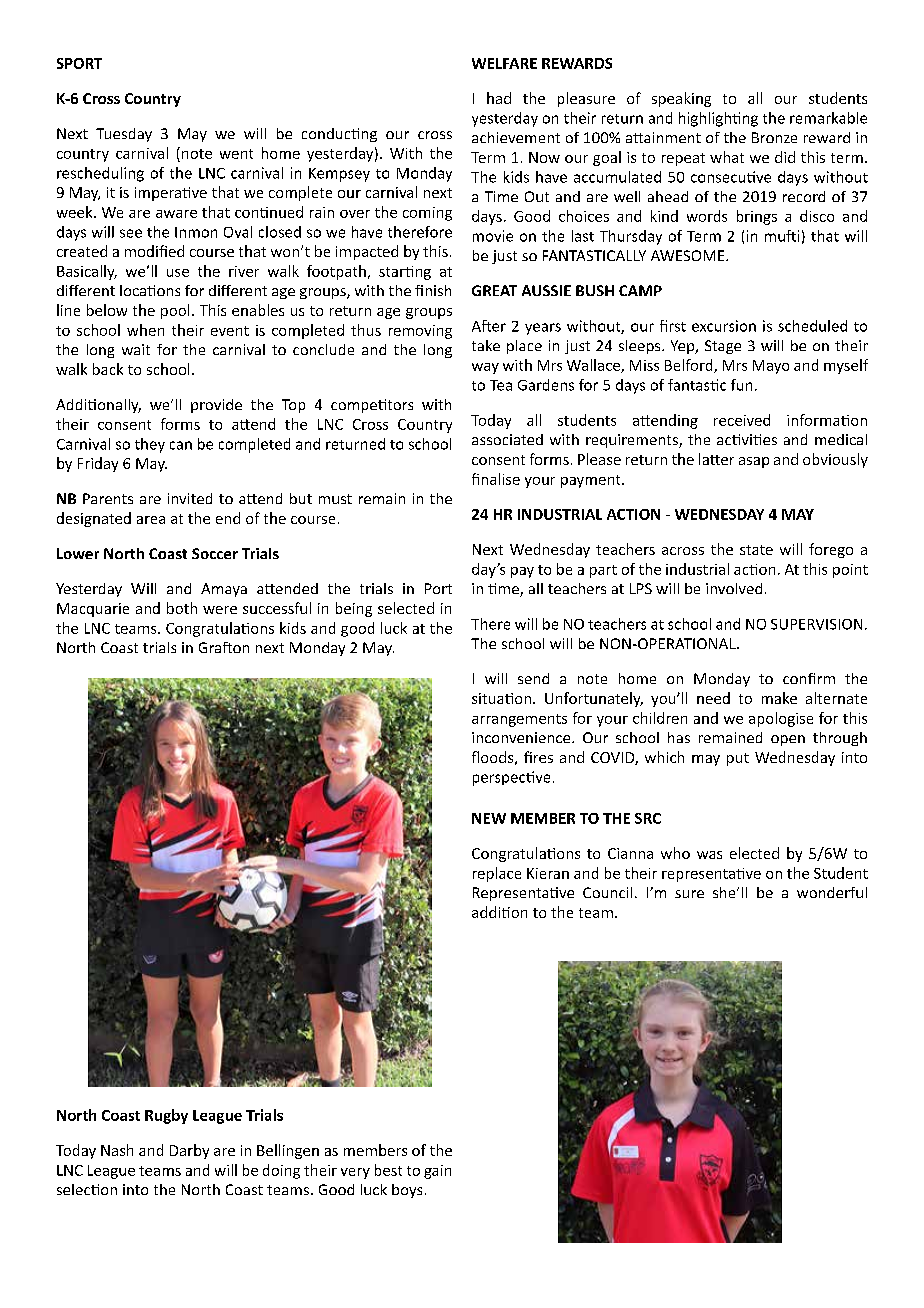 The width and height of the screenshot is (924, 1308). What do you see at coordinates (718, 119) in the screenshot?
I see `highlighting` at bounding box center [718, 119].
